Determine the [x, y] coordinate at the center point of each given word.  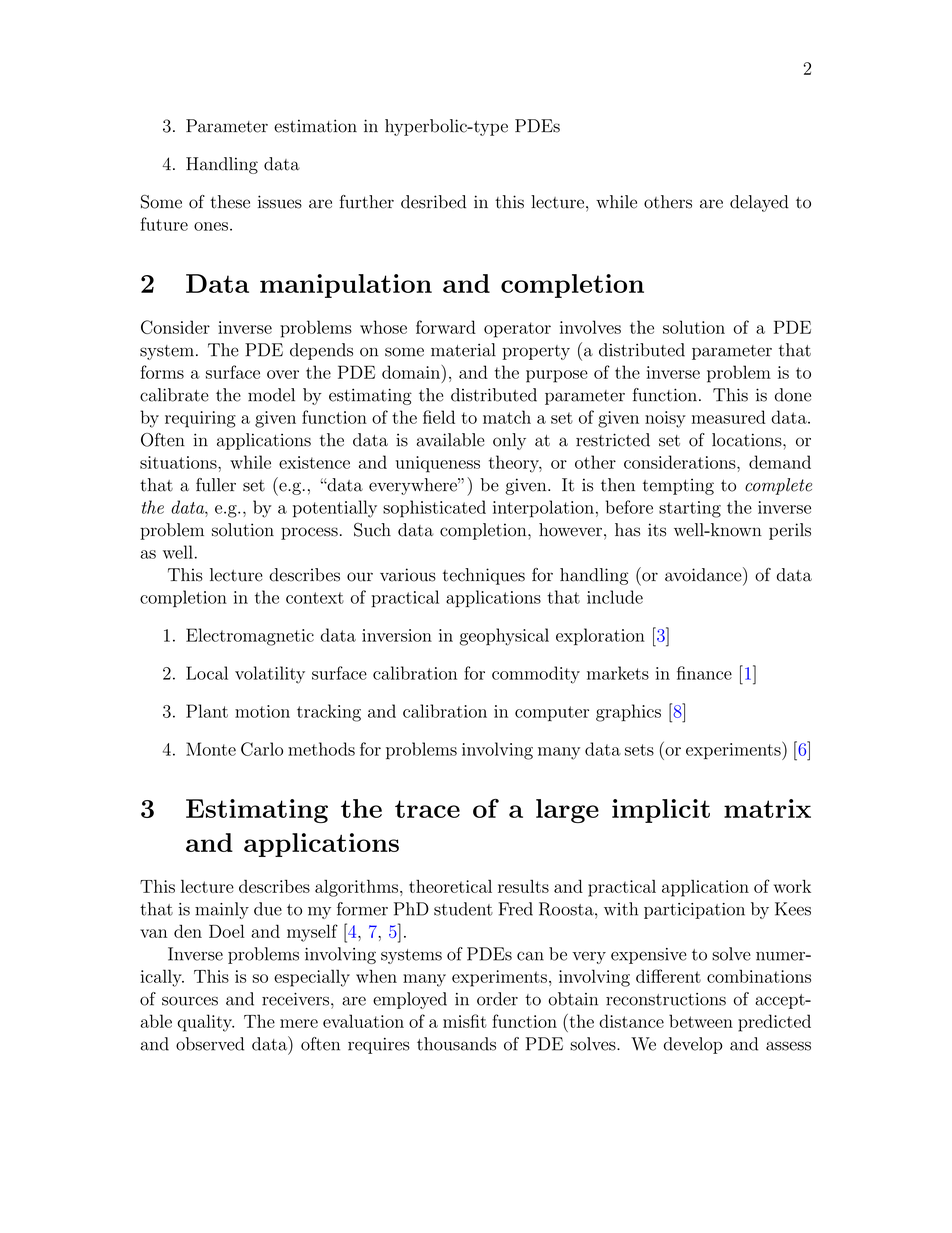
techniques [484, 576]
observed [210, 1044]
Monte [211, 749]
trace [427, 809]
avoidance [704, 574]
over [283, 374]
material [463, 350]
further [367, 202]
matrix [767, 808]
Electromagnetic [250, 637]
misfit [465, 1021]
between [701, 1021]
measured [729, 417]
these [230, 202]
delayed [759, 203]
